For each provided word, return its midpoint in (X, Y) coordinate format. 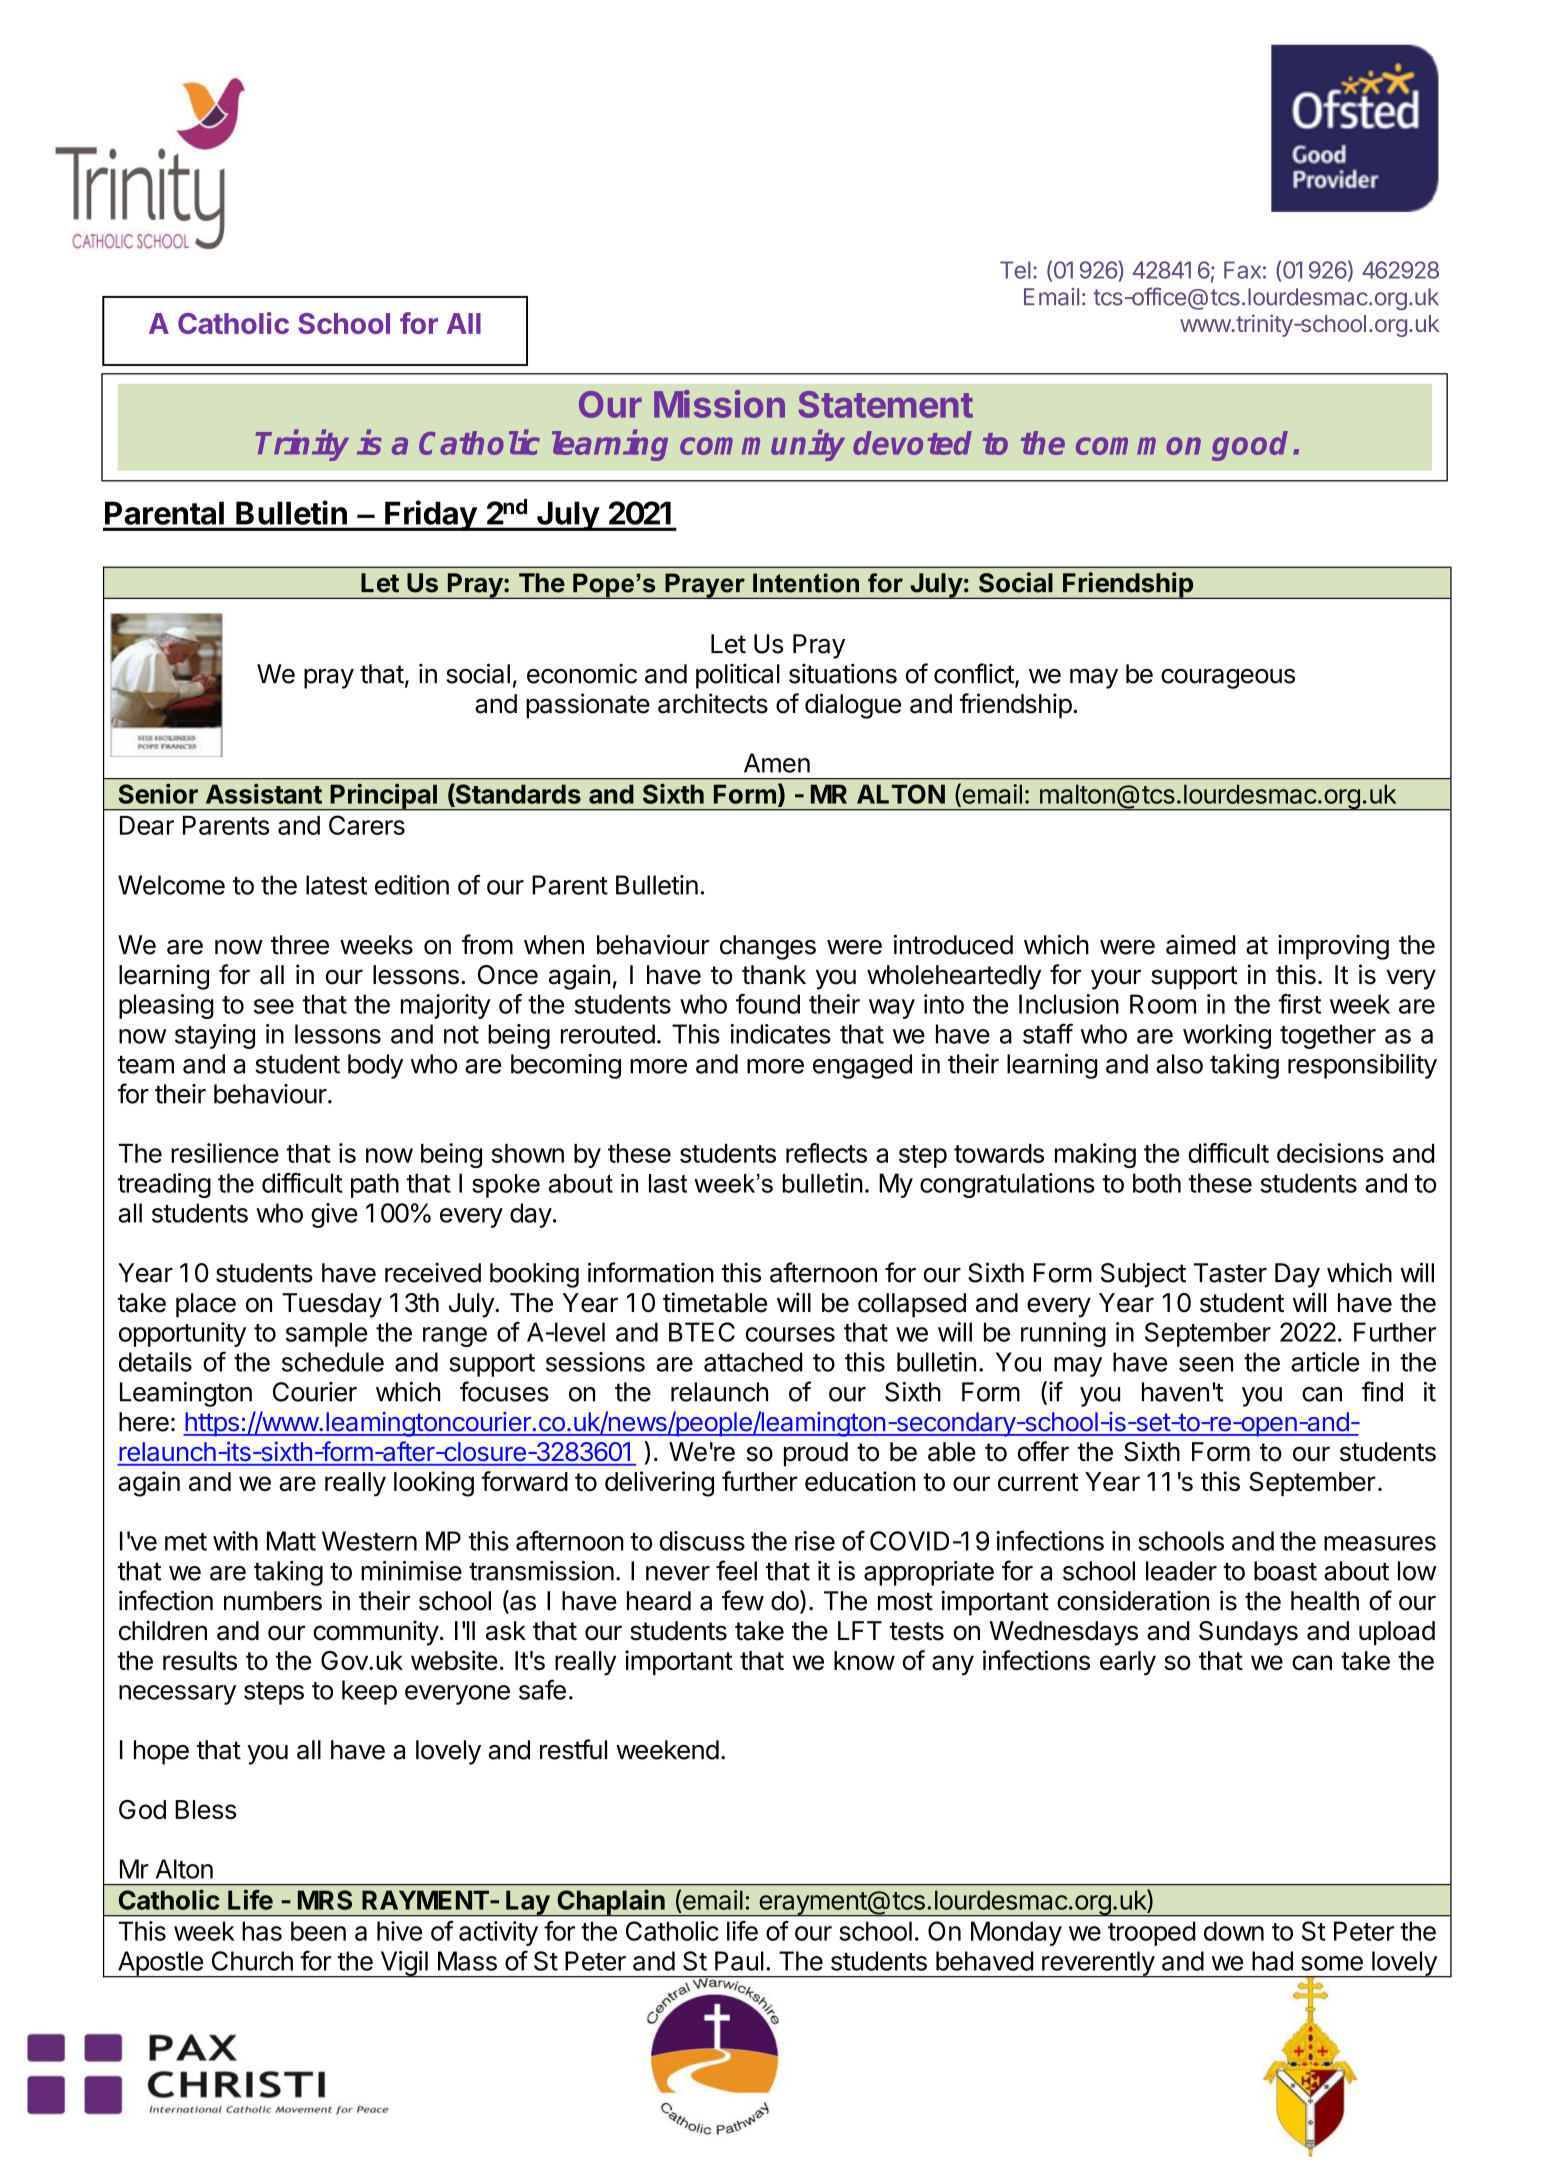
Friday (430, 515)
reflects (826, 1153)
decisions (1330, 1153)
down (1234, 1931)
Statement (885, 404)
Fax (1242, 270)
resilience (225, 1153)
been (318, 1931)
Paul (739, 1961)
